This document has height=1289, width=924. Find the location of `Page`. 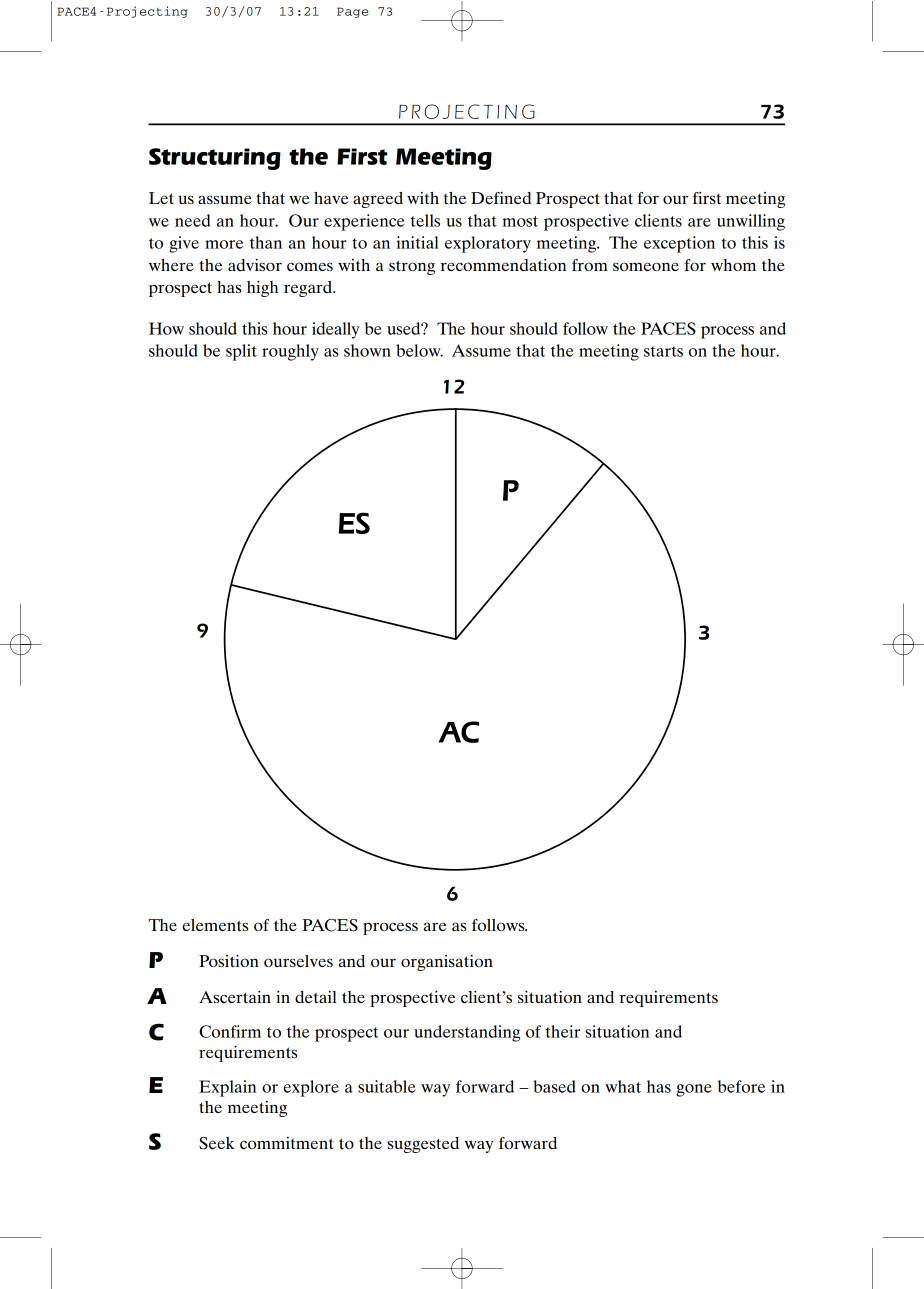

Page is located at coordinates (353, 12).
